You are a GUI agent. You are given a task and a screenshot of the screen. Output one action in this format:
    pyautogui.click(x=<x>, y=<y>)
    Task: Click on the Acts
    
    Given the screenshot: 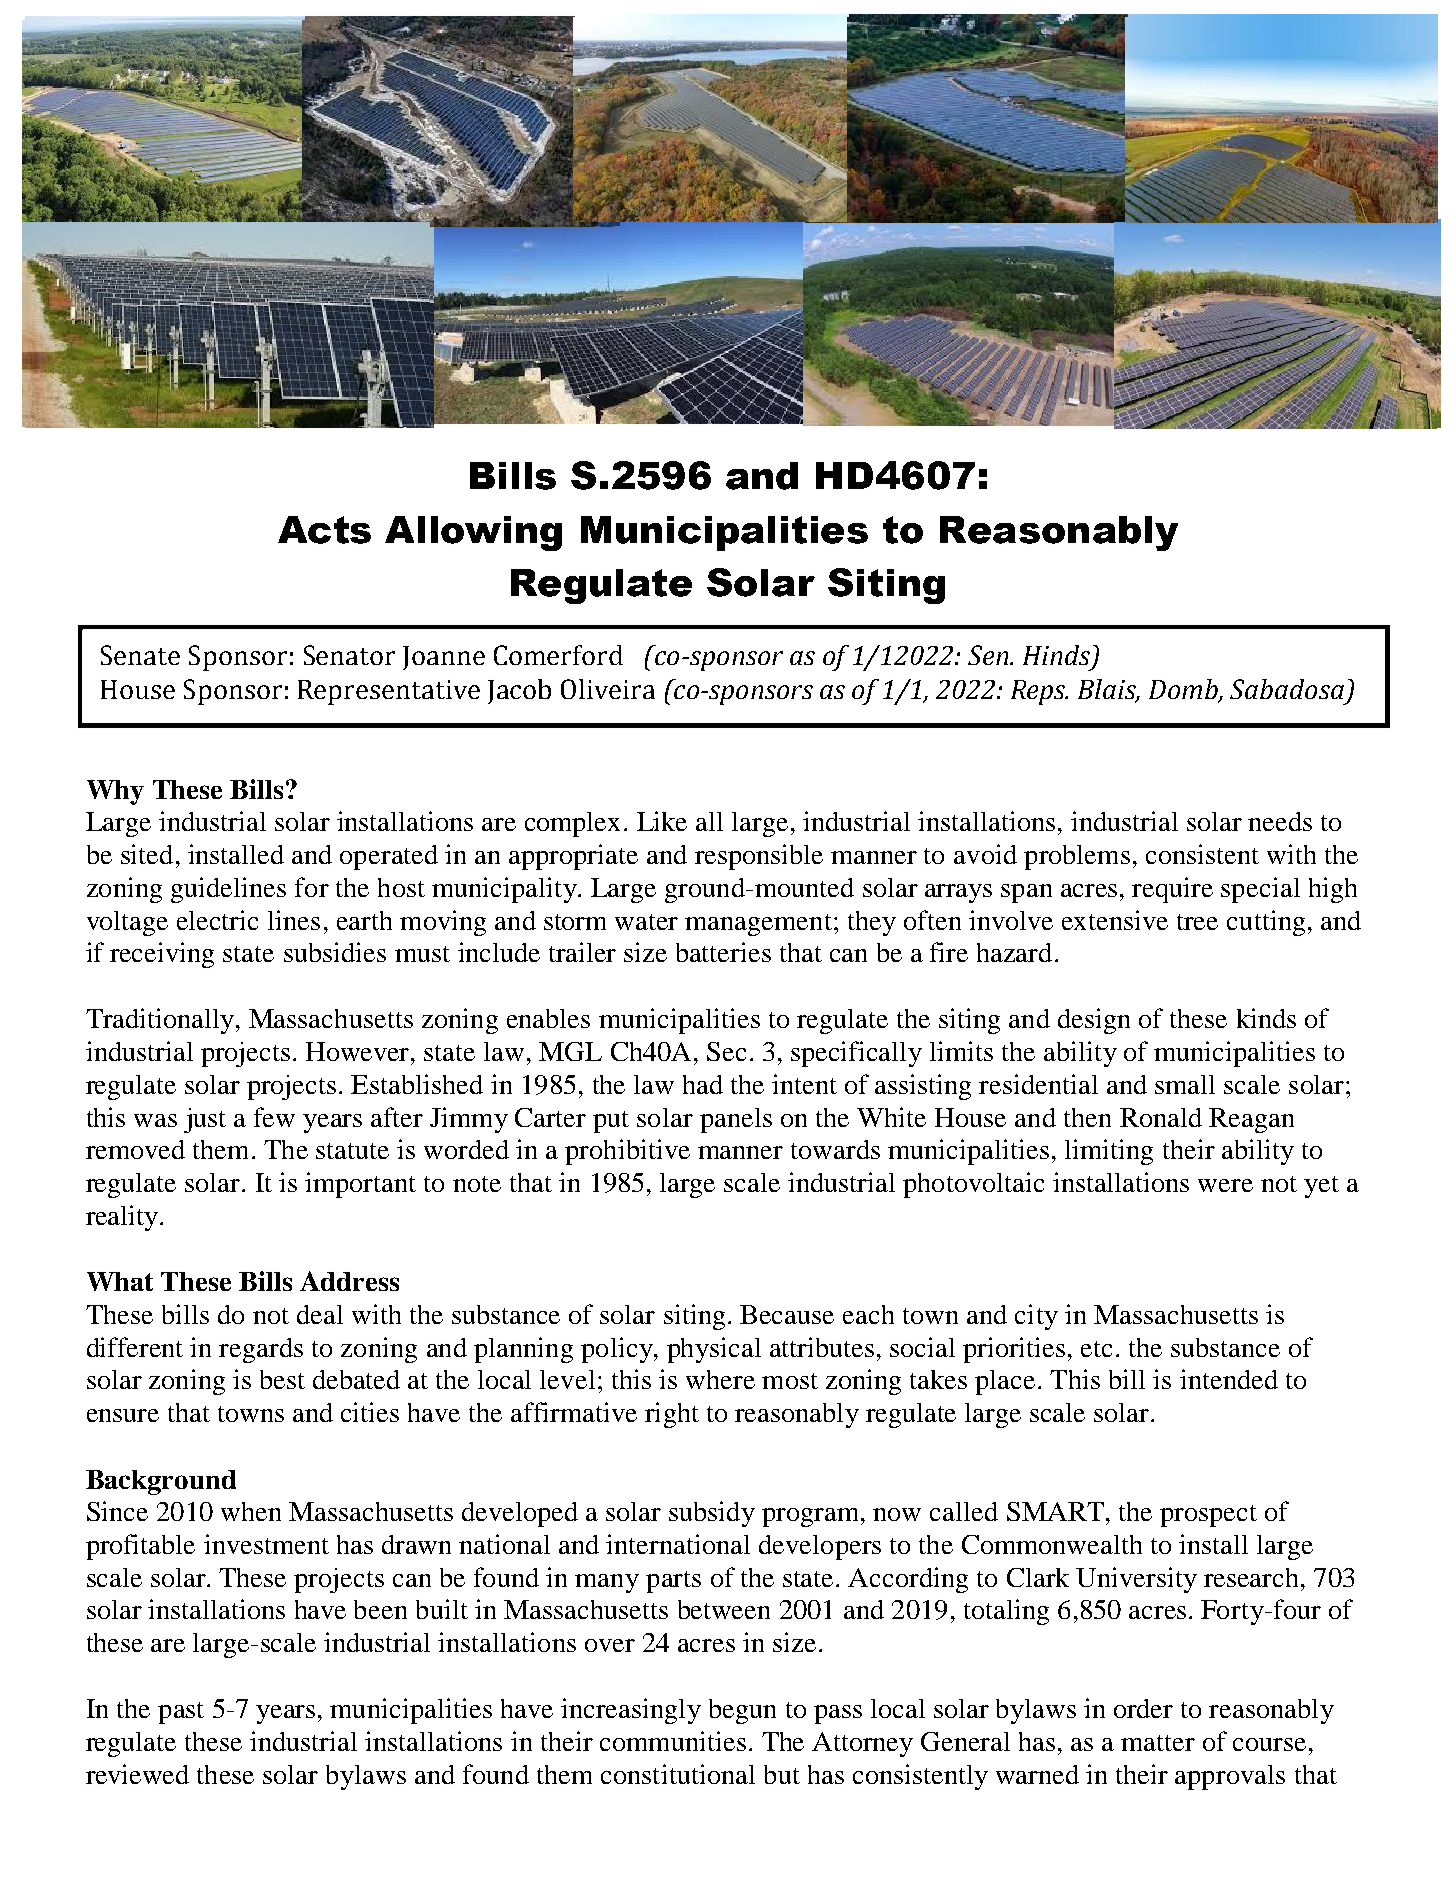 What is the action you would take?
    pyautogui.click(x=324, y=530)
